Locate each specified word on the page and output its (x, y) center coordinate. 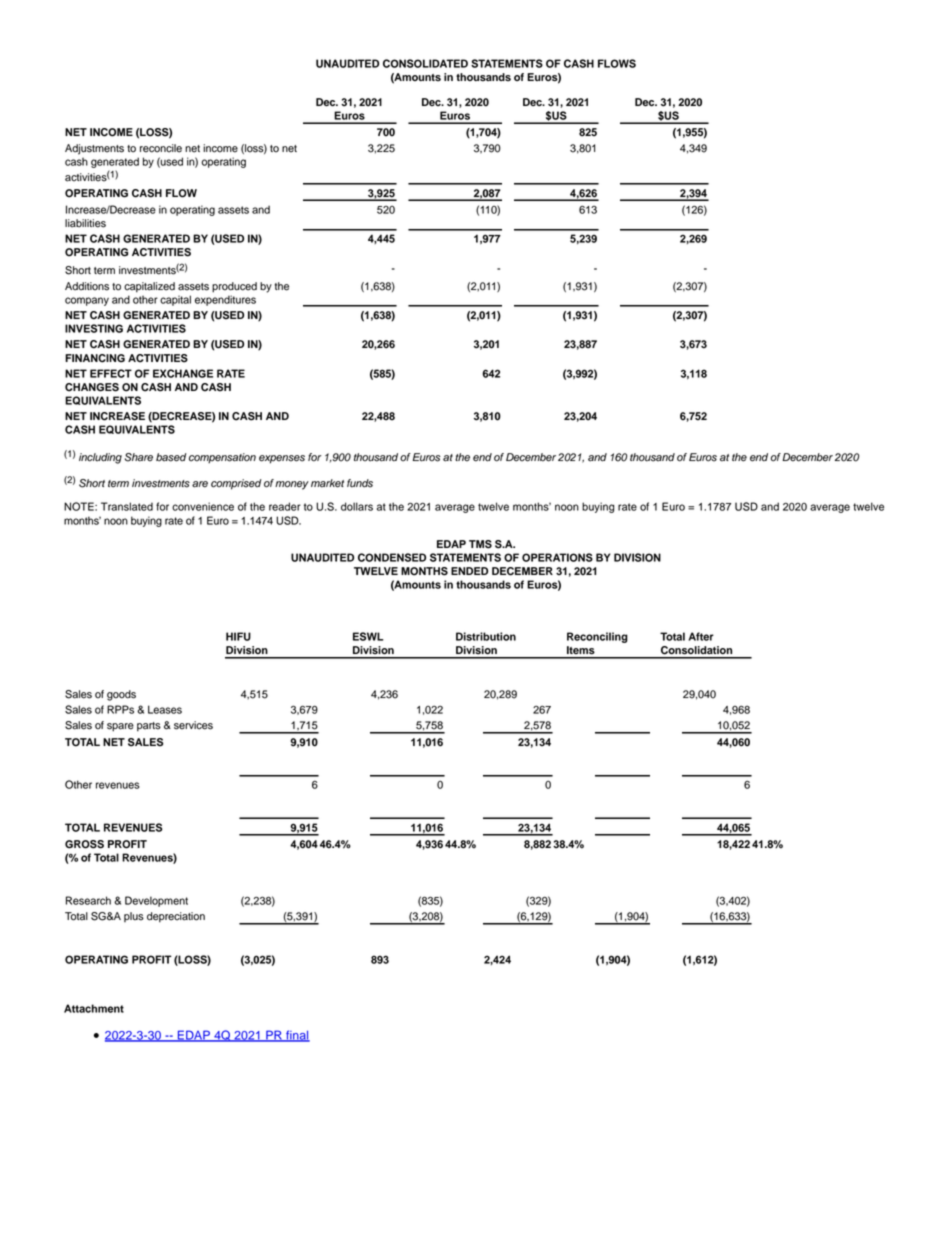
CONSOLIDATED (425, 63)
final (297, 1036)
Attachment (94, 1008)
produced (234, 287)
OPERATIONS (557, 557)
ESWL (368, 636)
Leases (165, 709)
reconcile (161, 148)
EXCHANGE (183, 373)
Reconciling (597, 637)
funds (360, 483)
